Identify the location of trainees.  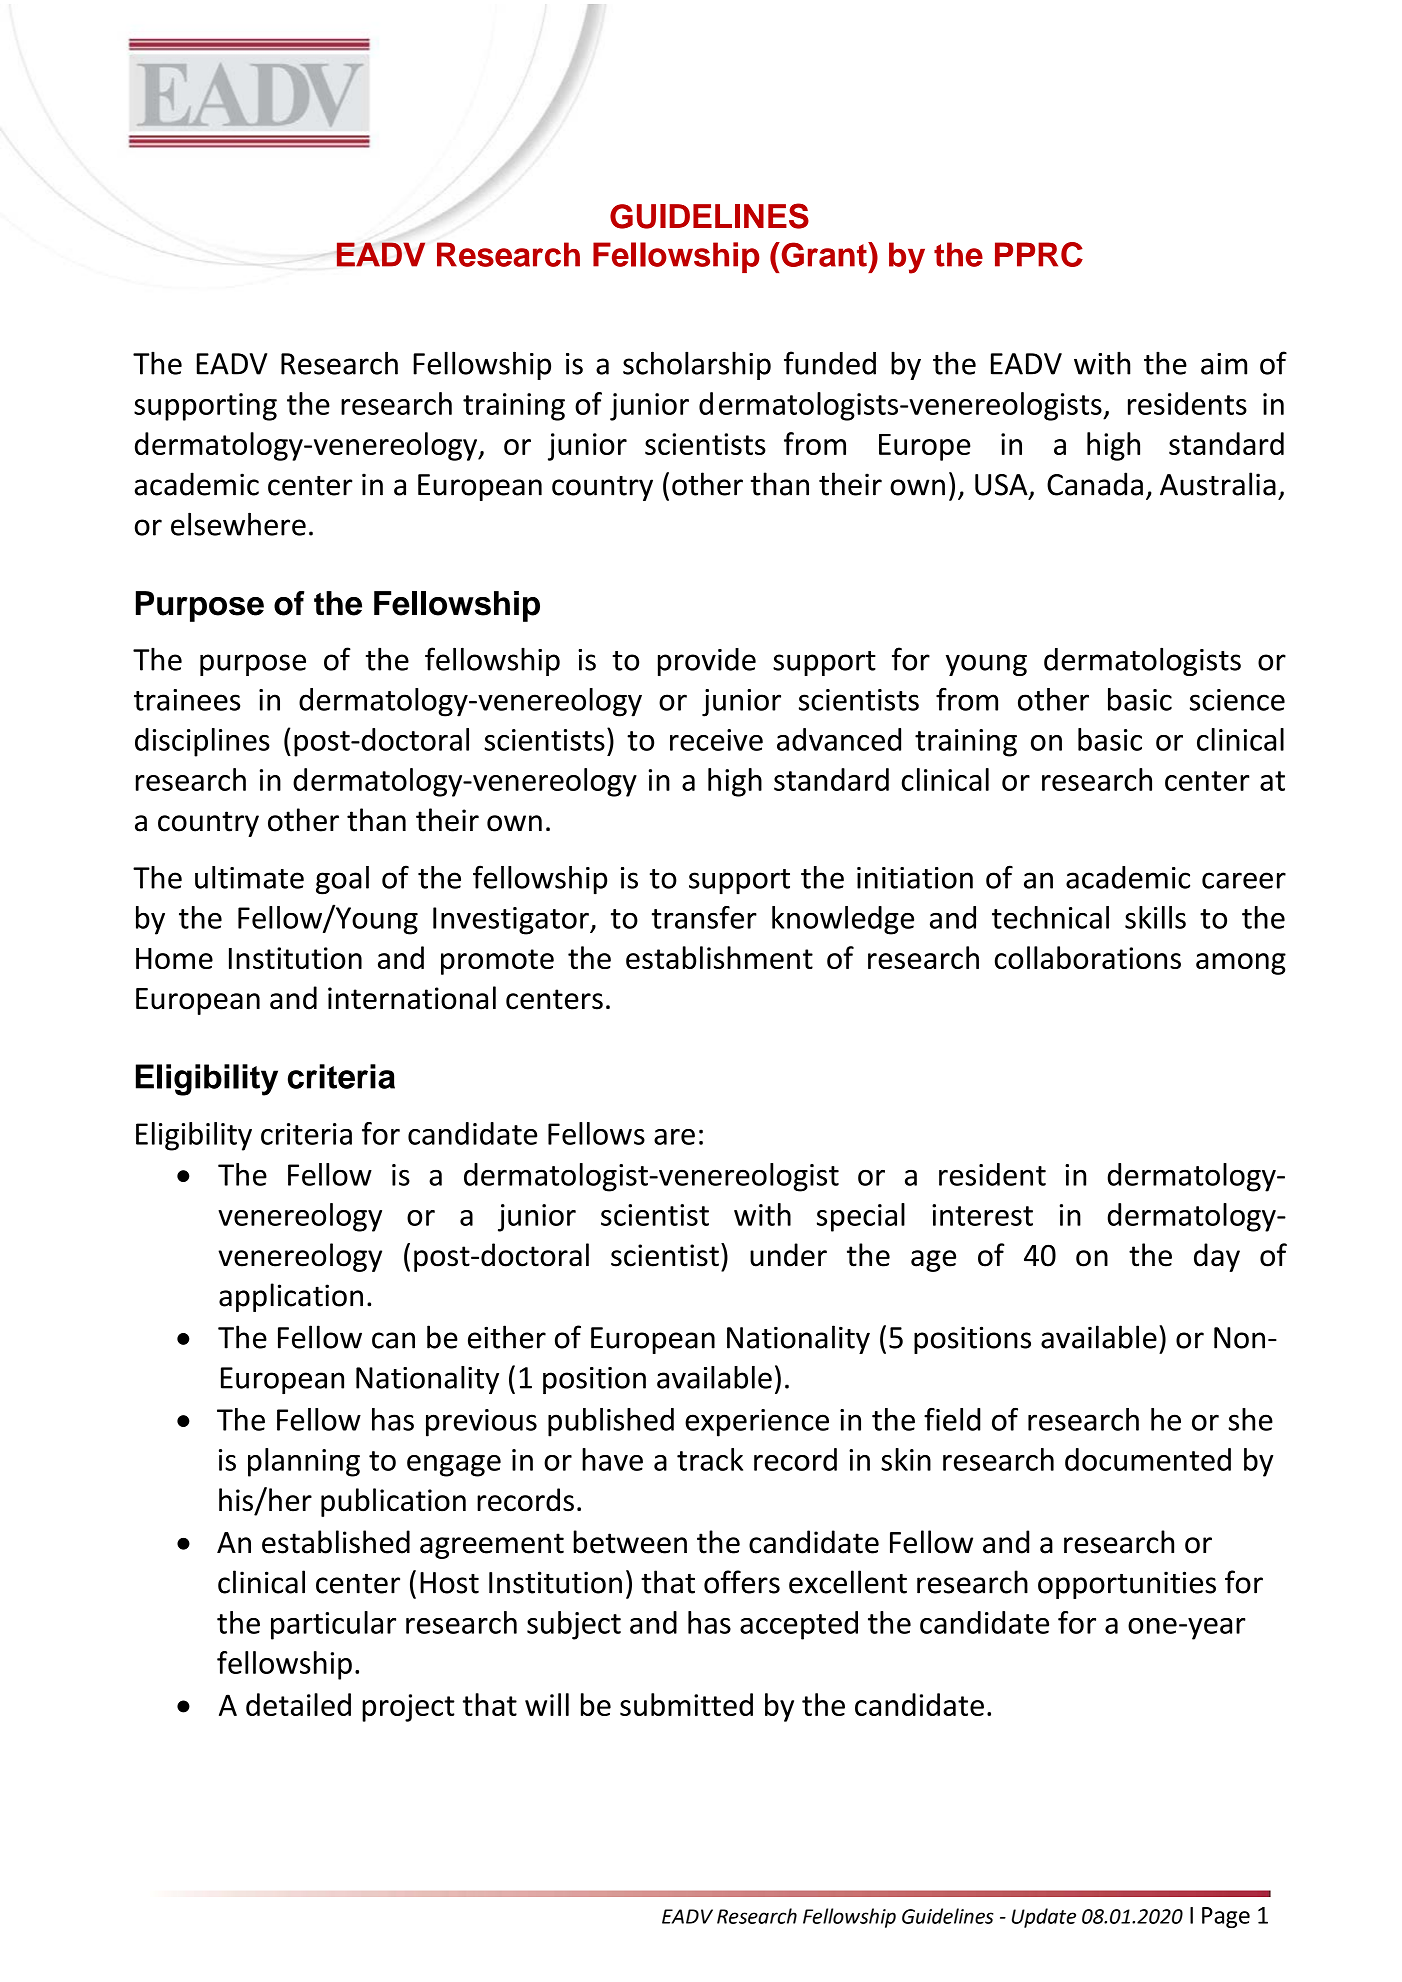
(187, 700).
